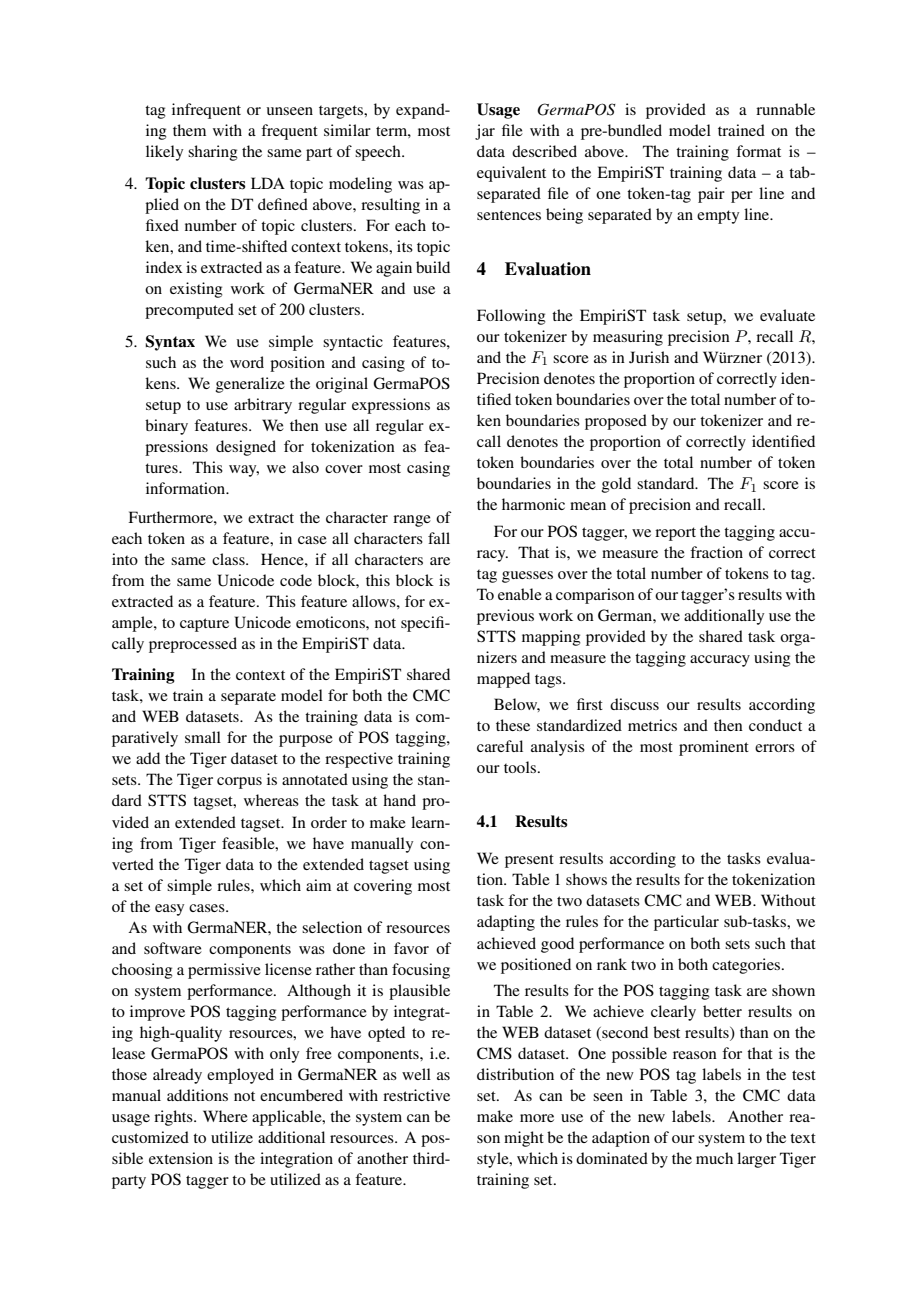 The height and width of the screenshot is (1308, 924). Describe the element at coordinates (628, 338) in the screenshot. I see `measuring` at that location.
